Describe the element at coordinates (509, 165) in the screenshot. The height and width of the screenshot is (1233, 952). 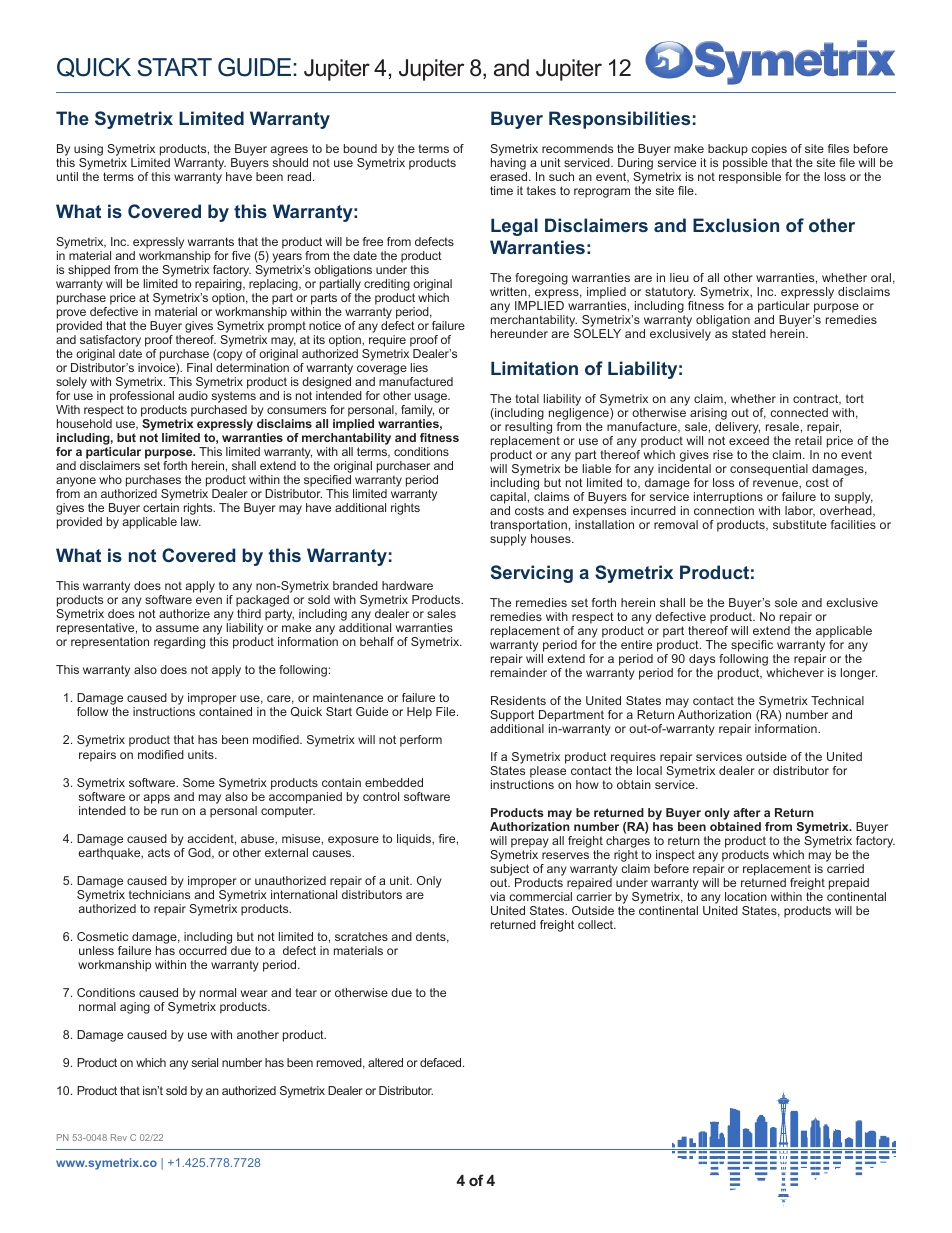
I see `having` at that location.
